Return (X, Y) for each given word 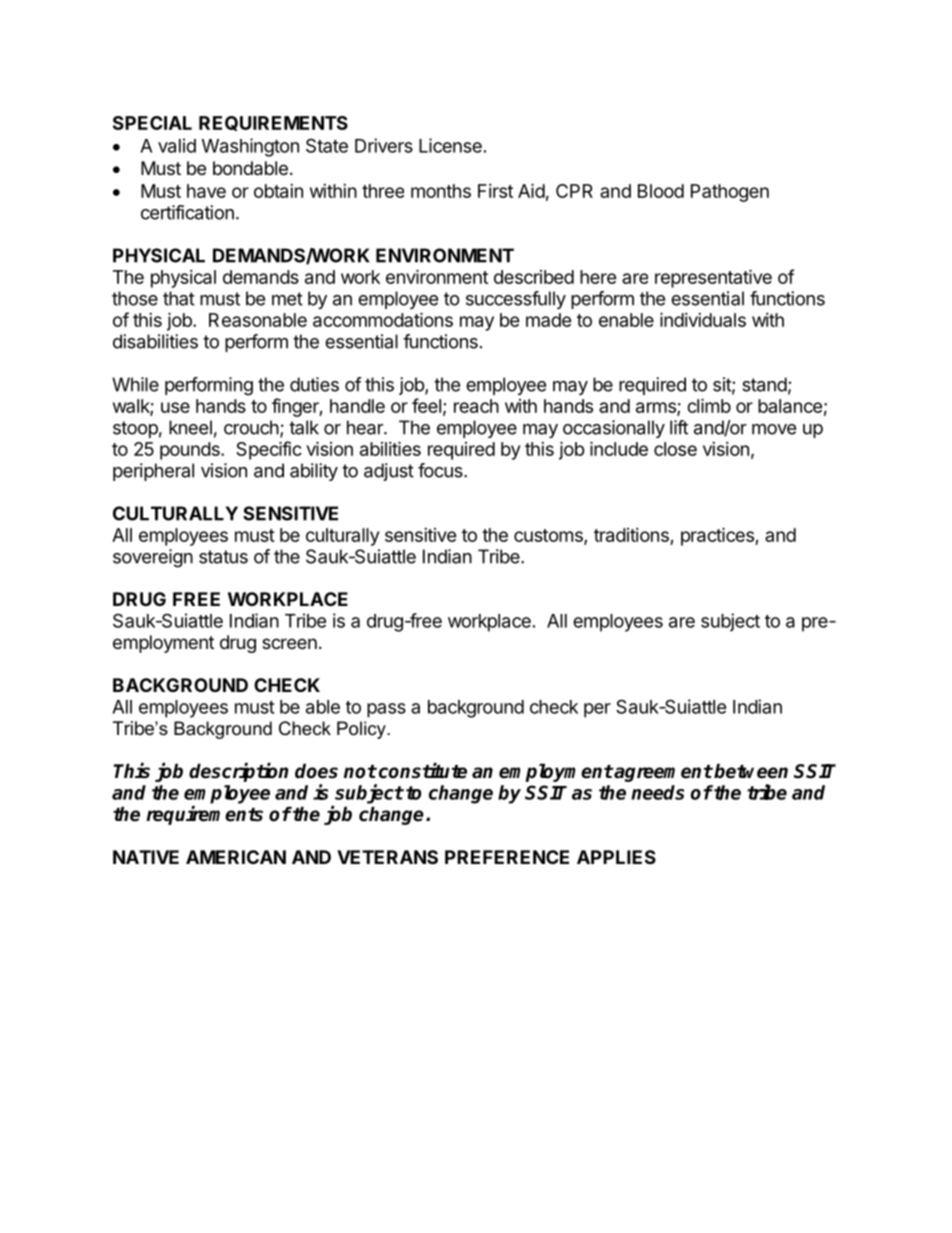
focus (441, 470)
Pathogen (730, 193)
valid (177, 145)
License (450, 145)
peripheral (153, 472)
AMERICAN (236, 857)
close (675, 449)
